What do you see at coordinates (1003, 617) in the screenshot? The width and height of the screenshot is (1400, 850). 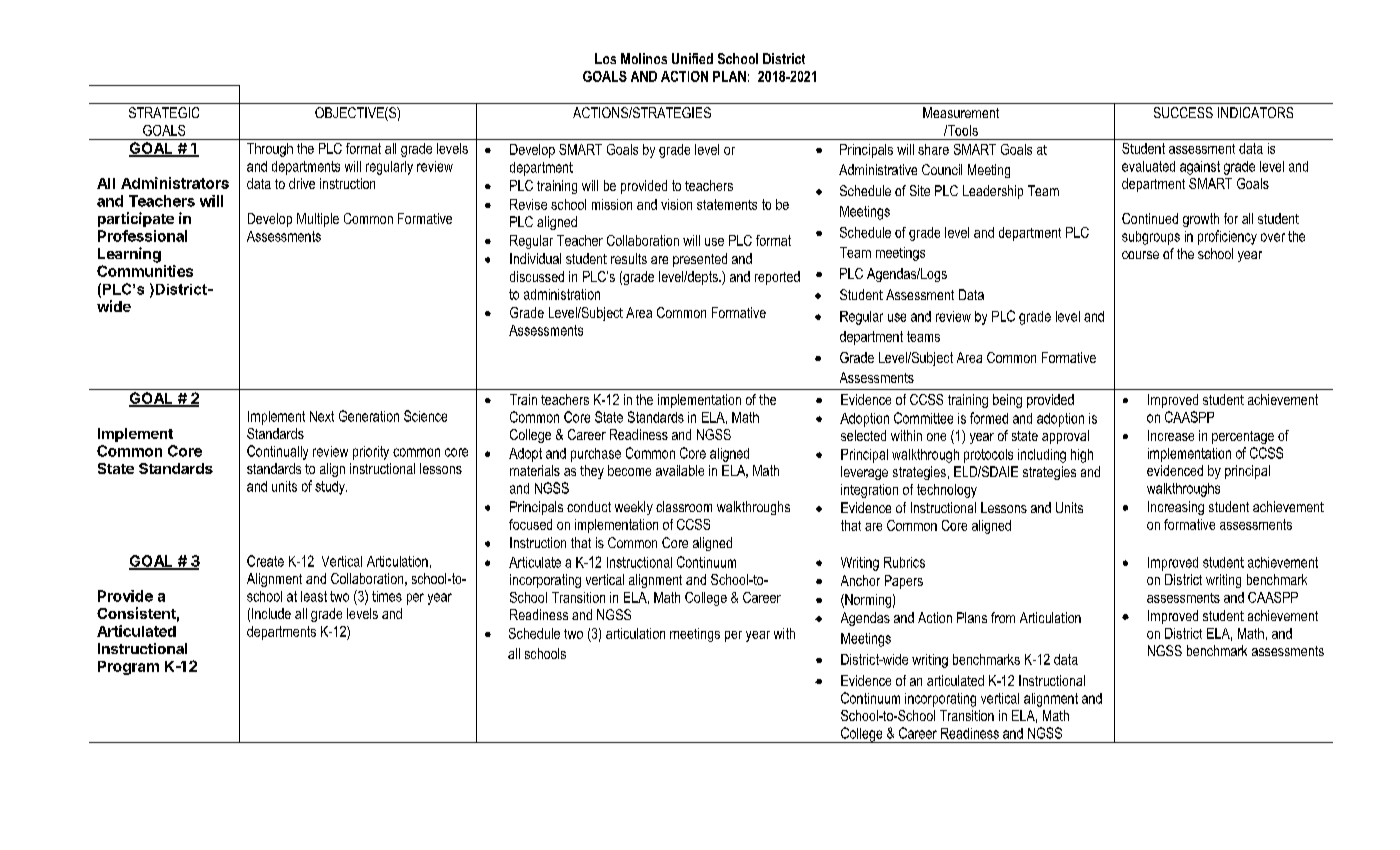 I see `from` at bounding box center [1003, 617].
